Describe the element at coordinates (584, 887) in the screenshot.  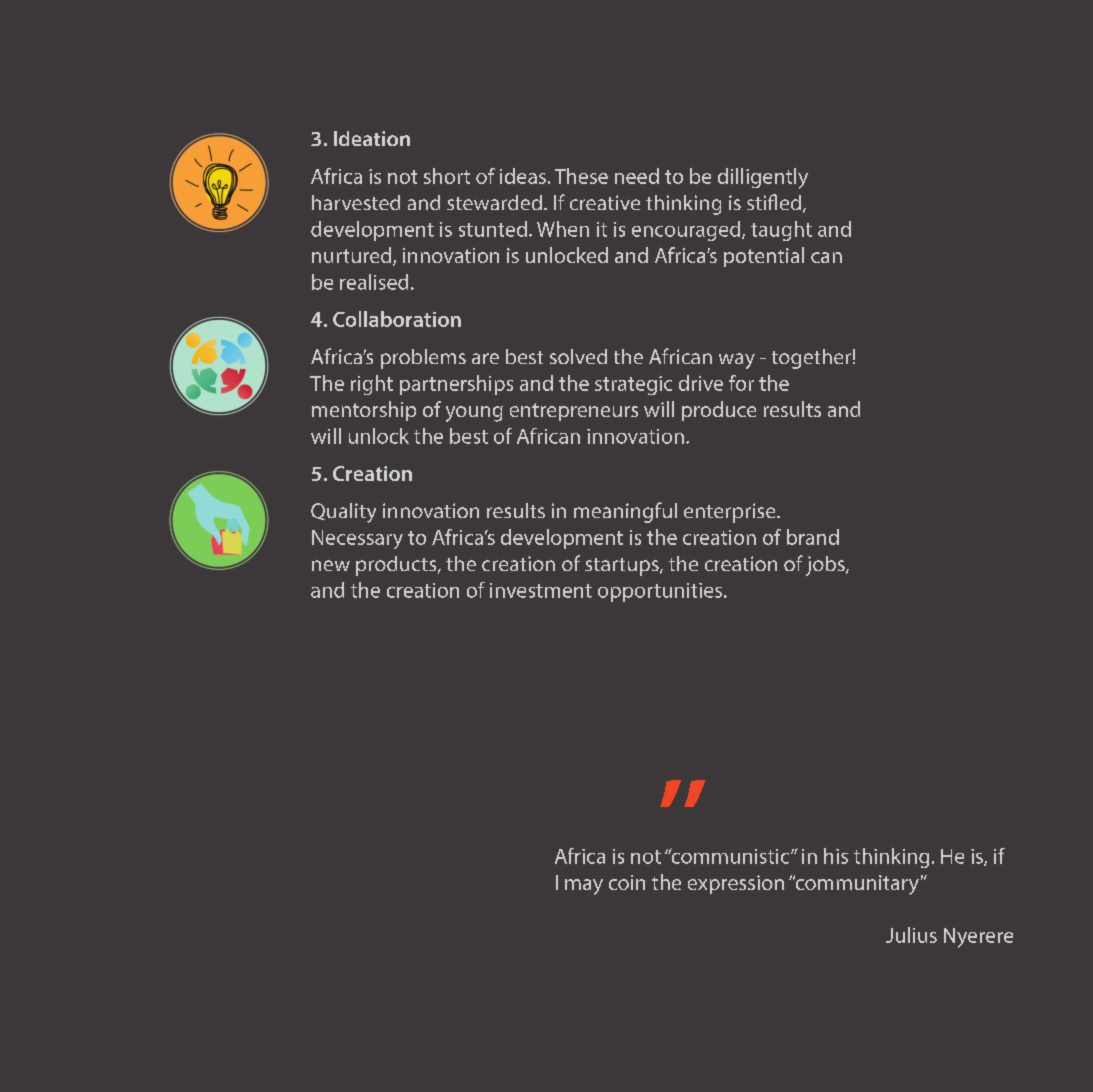
I see `may` at that location.
